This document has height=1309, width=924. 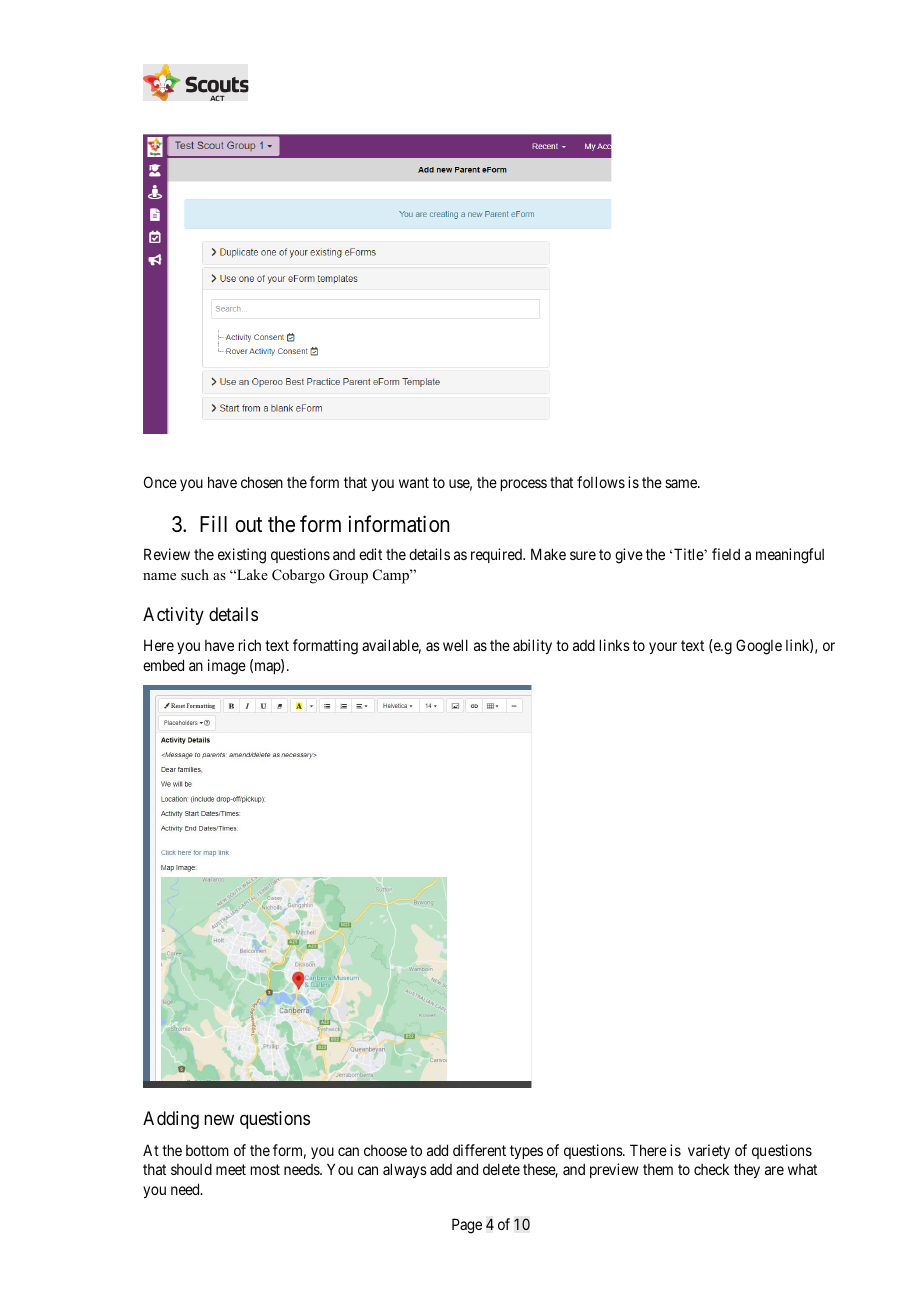 I want to click on meet, so click(x=231, y=1169).
